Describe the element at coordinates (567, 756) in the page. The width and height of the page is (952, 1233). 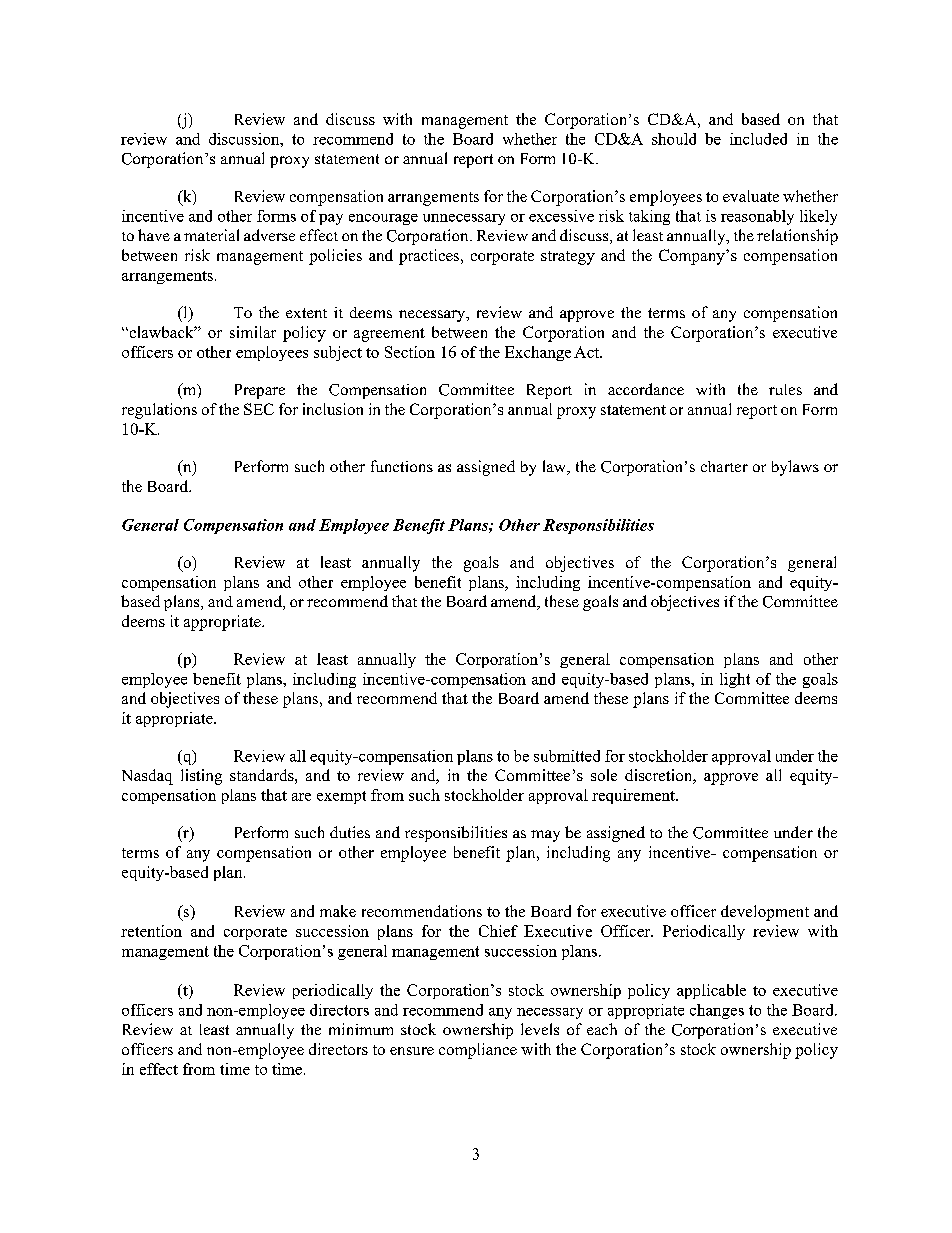
I see `submitted` at that location.
